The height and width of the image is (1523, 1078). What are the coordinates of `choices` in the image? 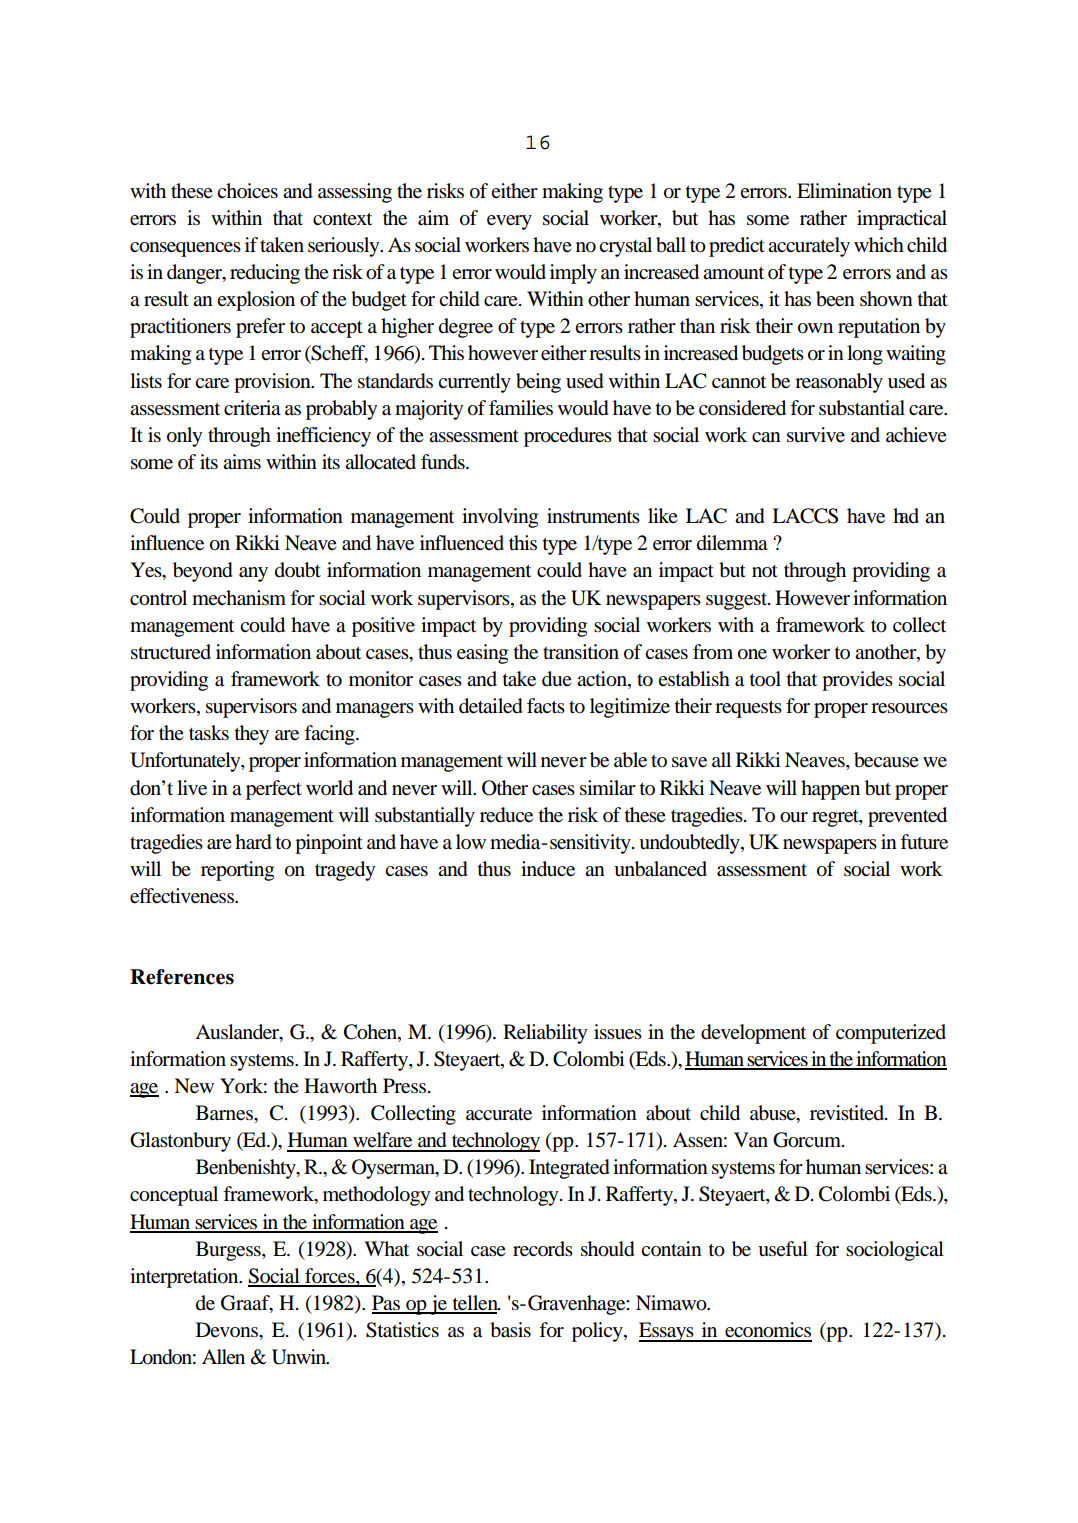 It's located at (247, 191).
